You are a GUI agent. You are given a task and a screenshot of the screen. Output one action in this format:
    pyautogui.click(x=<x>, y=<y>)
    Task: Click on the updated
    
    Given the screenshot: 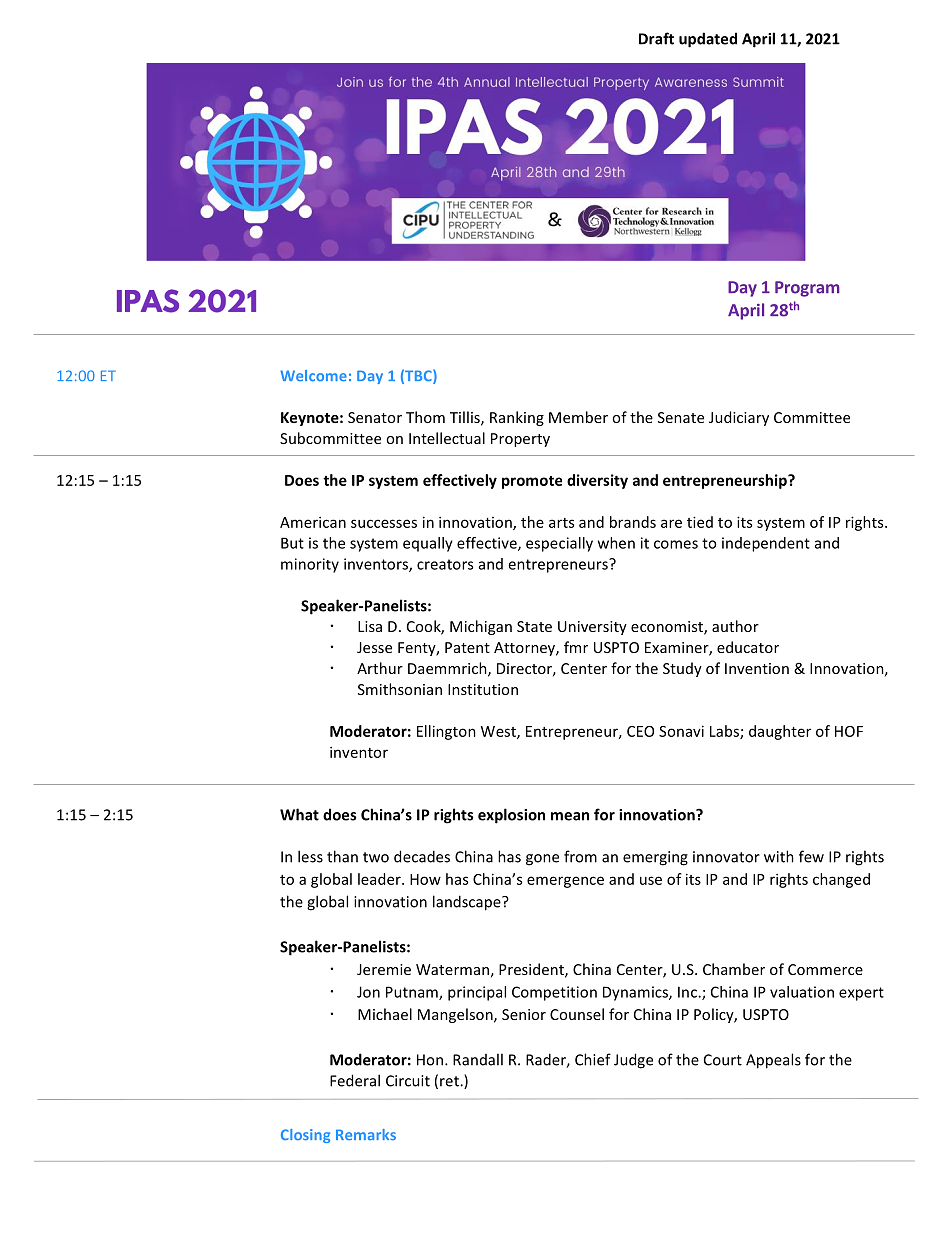 What is the action you would take?
    pyautogui.click(x=708, y=40)
